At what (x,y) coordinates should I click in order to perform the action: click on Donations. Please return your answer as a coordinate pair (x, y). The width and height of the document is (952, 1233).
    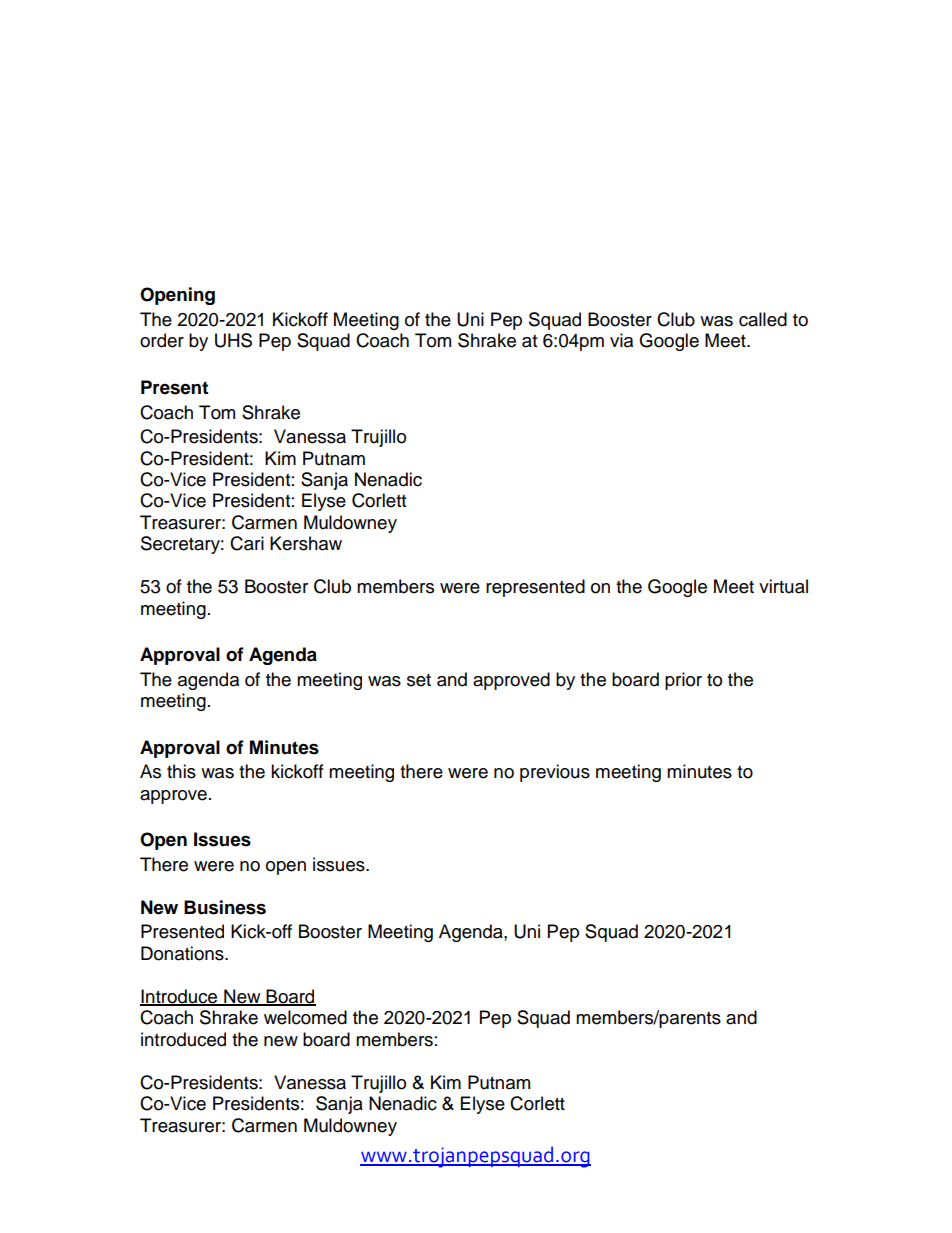
    Looking at the image, I should click on (183, 953).
